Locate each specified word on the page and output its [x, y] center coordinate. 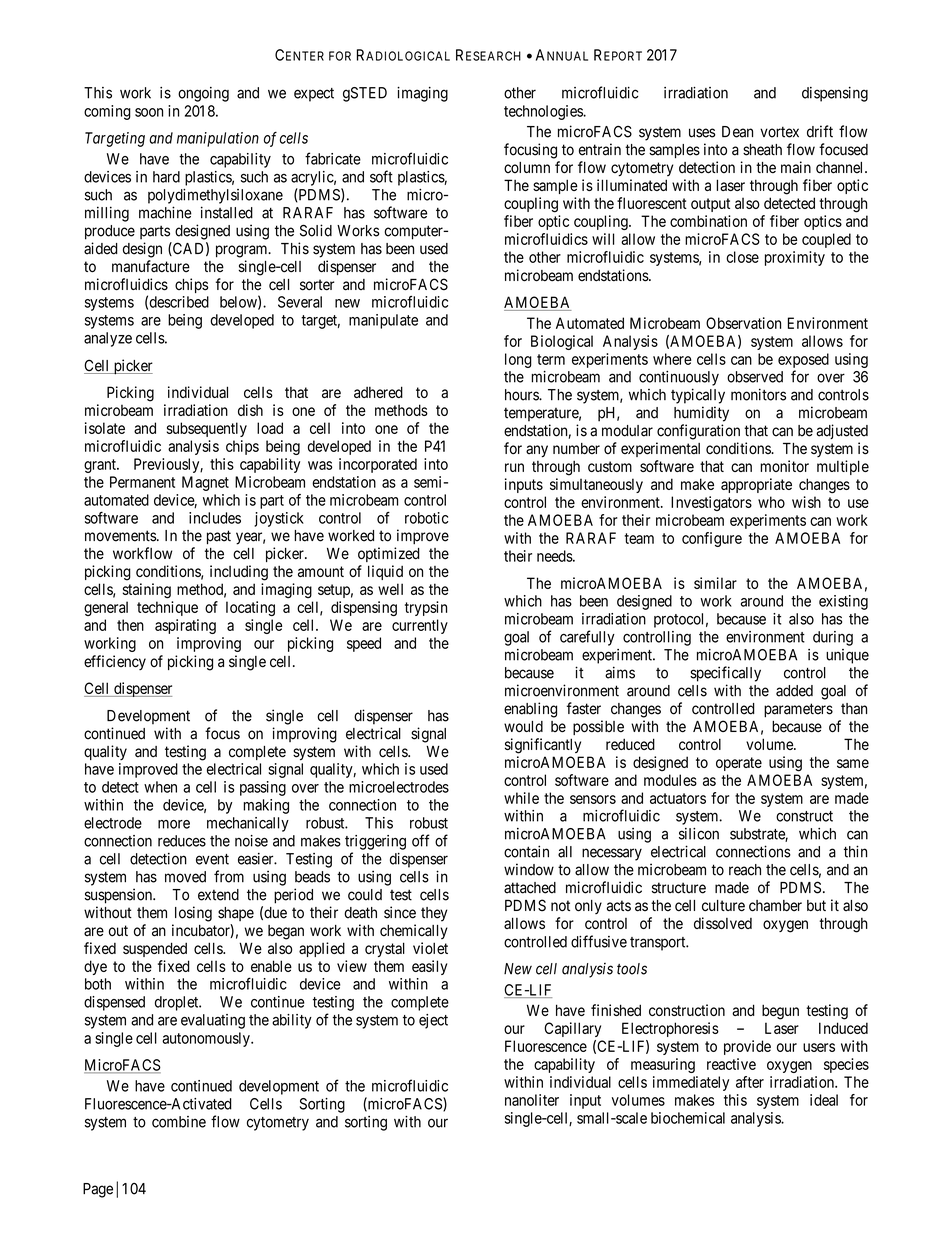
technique [167, 608]
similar [715, 583]
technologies [544, 112]
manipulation [218, 139]
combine [179, 1122]
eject [433, 1021]
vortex [779, 132]
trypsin [426, 608]
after [750, 1082]
